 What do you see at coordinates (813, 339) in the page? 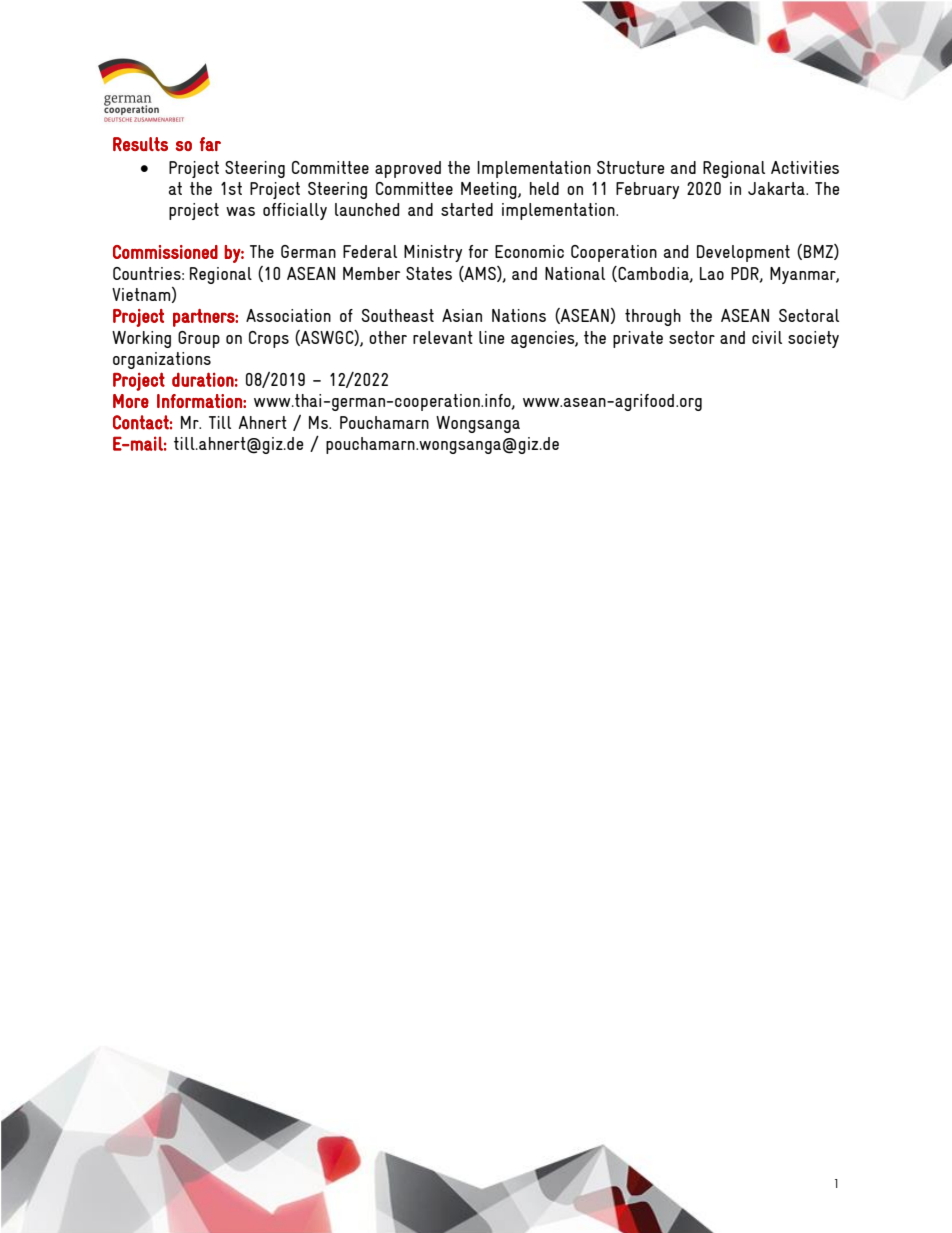
I see `society` at bounding box center [813, 339].
